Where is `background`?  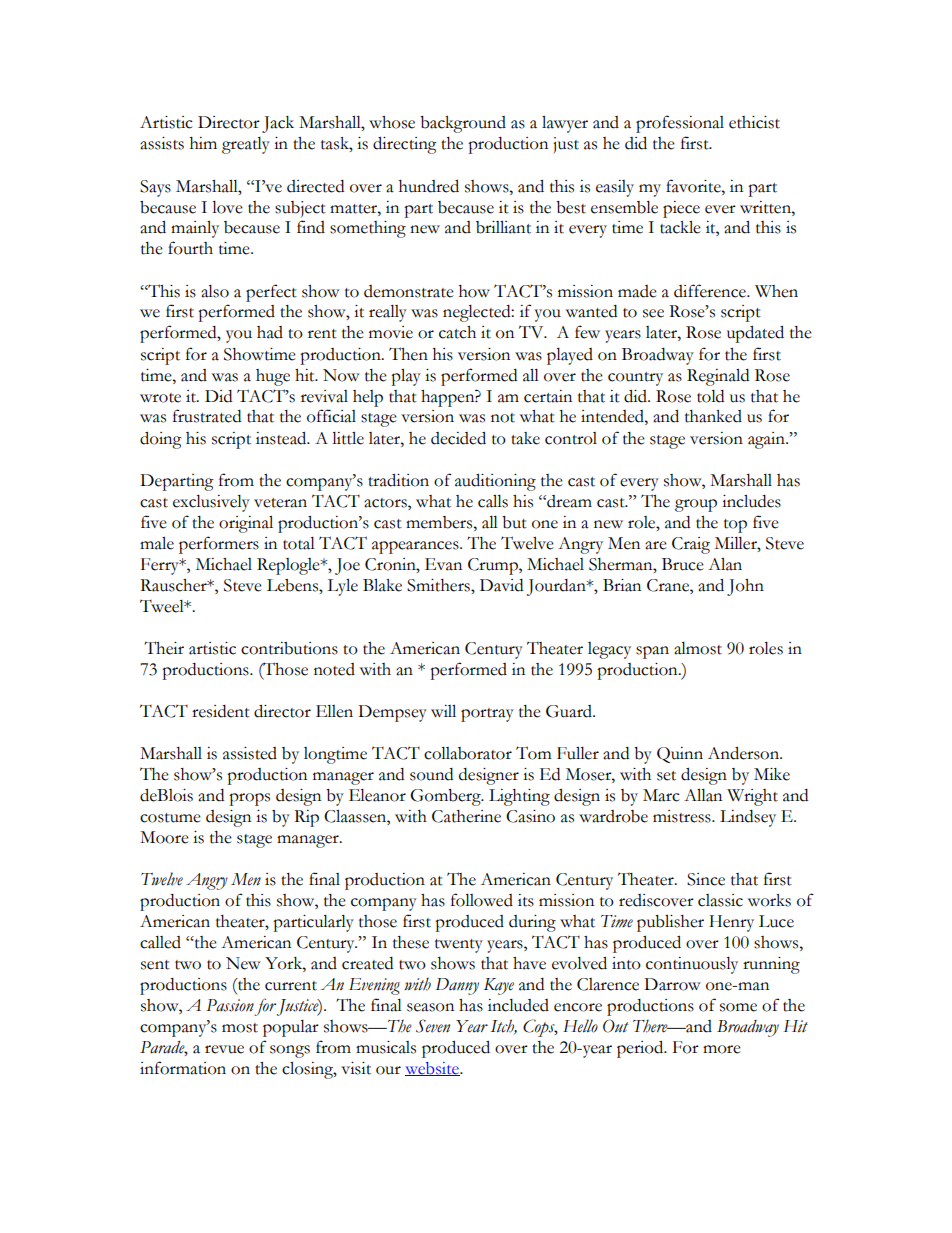
background is located at coordinates (463, 124).
